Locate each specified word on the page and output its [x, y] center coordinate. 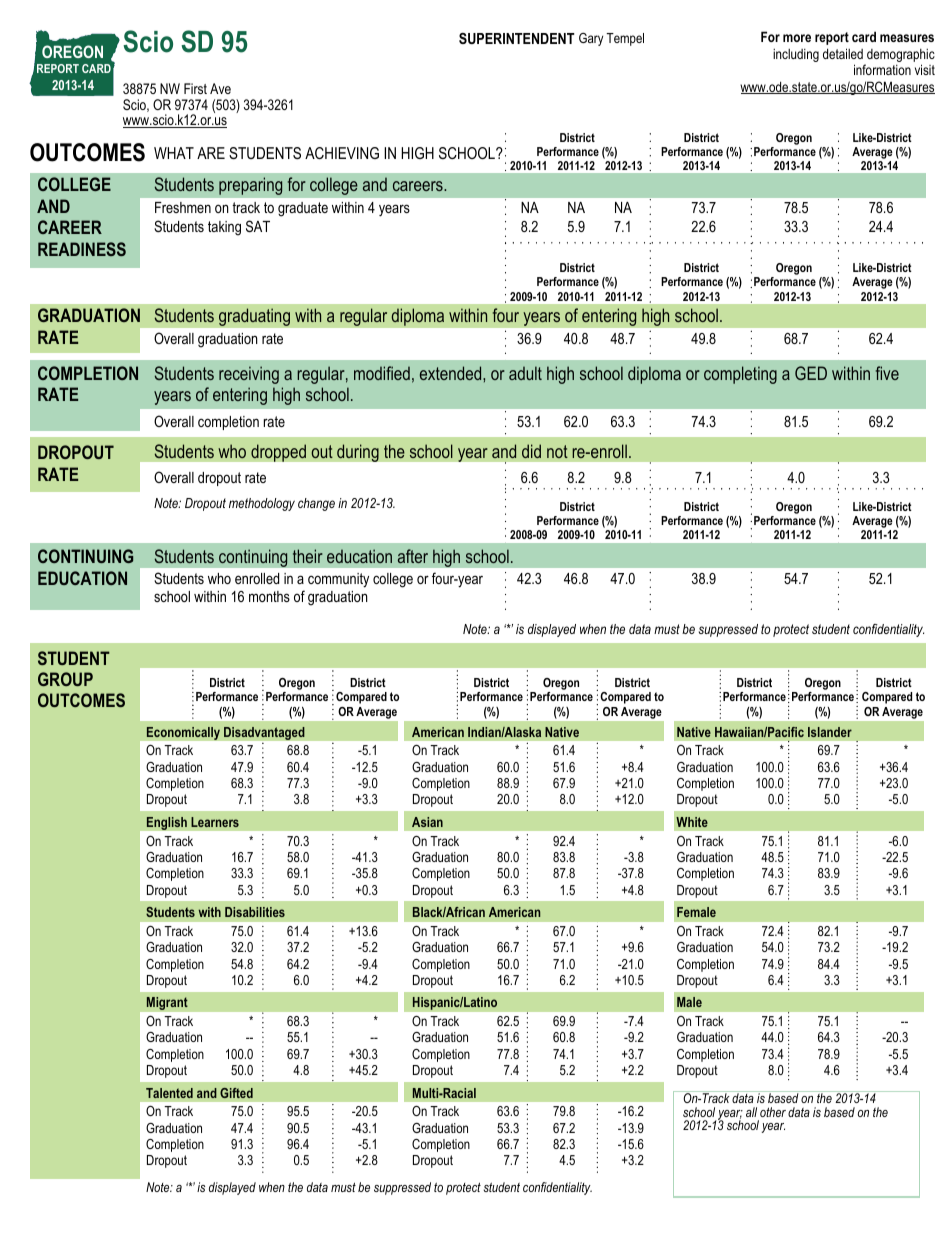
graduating [254, 317]
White [692, 822]
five [887, 373]
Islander [830, 732]
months [269, 596]
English [166, 823]
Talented [169, 1093]
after [413, 556]
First [195, 88]
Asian [427, 822]
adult [525, 373]
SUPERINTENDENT [517, 38]
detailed [843, 53]
